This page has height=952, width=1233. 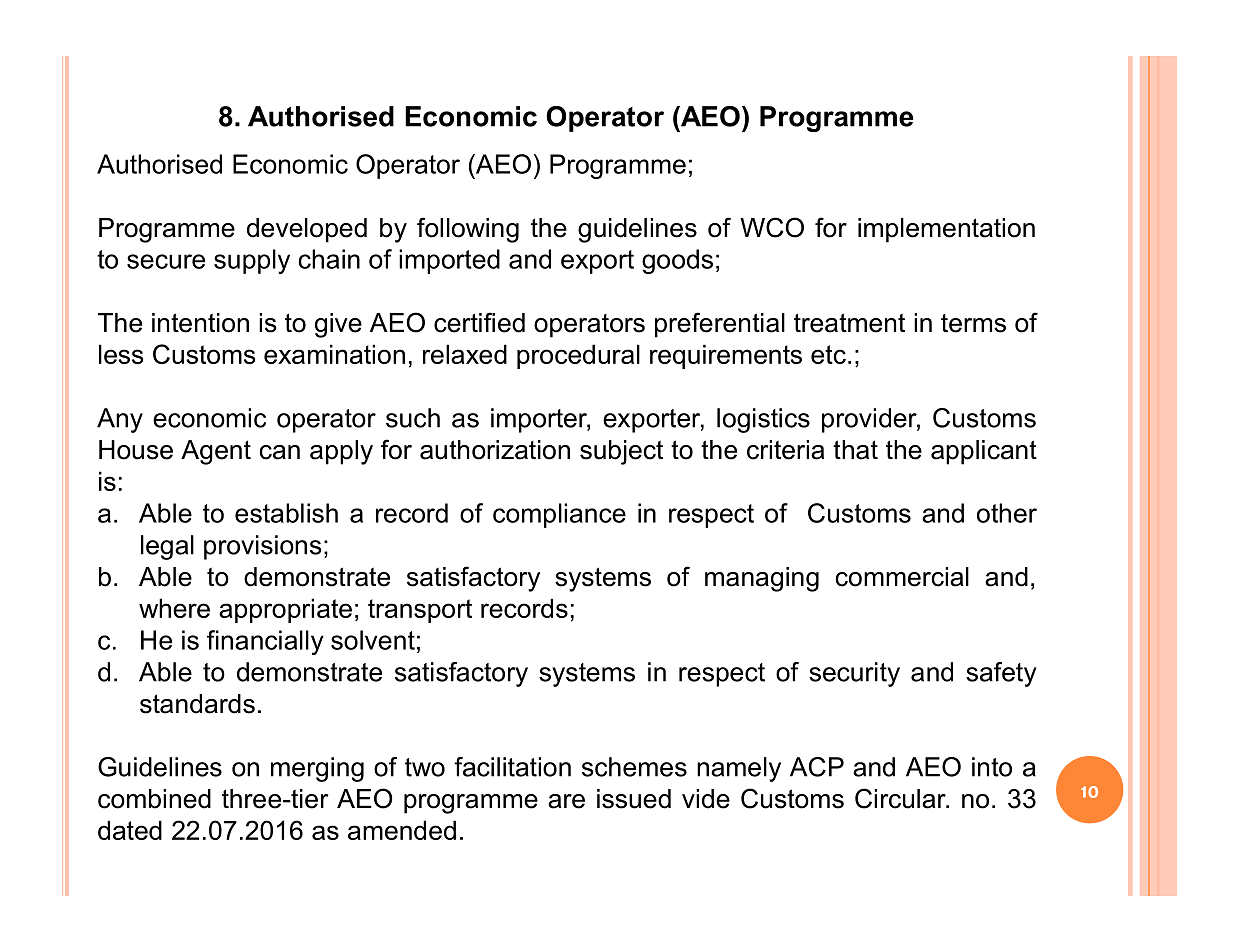 I want to click on following, so click(x=468, y=230).
